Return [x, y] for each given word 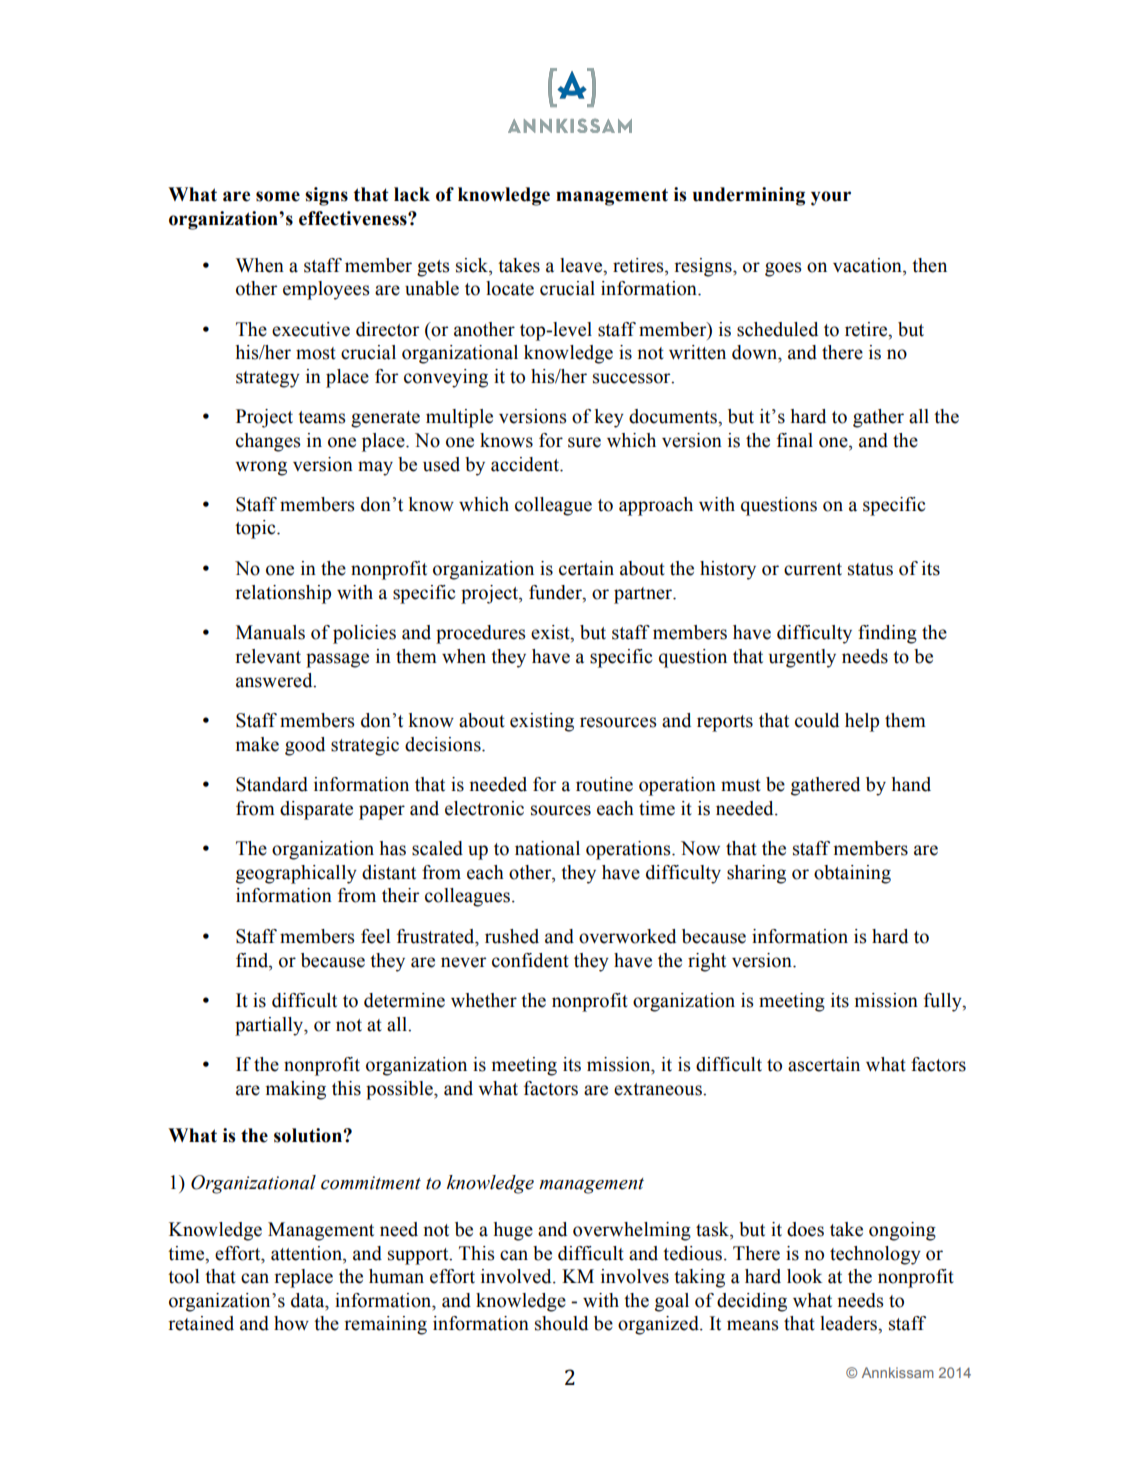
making [296, 1090]
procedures [481, 634]
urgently [802, 658]
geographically [296, 874]
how [291, 1323]
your [831, 198]
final [795, 440]
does [805, 1229]
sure [584, 442]
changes [268, 442]
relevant [268, 656]
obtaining [852, 874]
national [547, 848]
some [278, 196]
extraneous [659, 1089]
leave [582, 265]
